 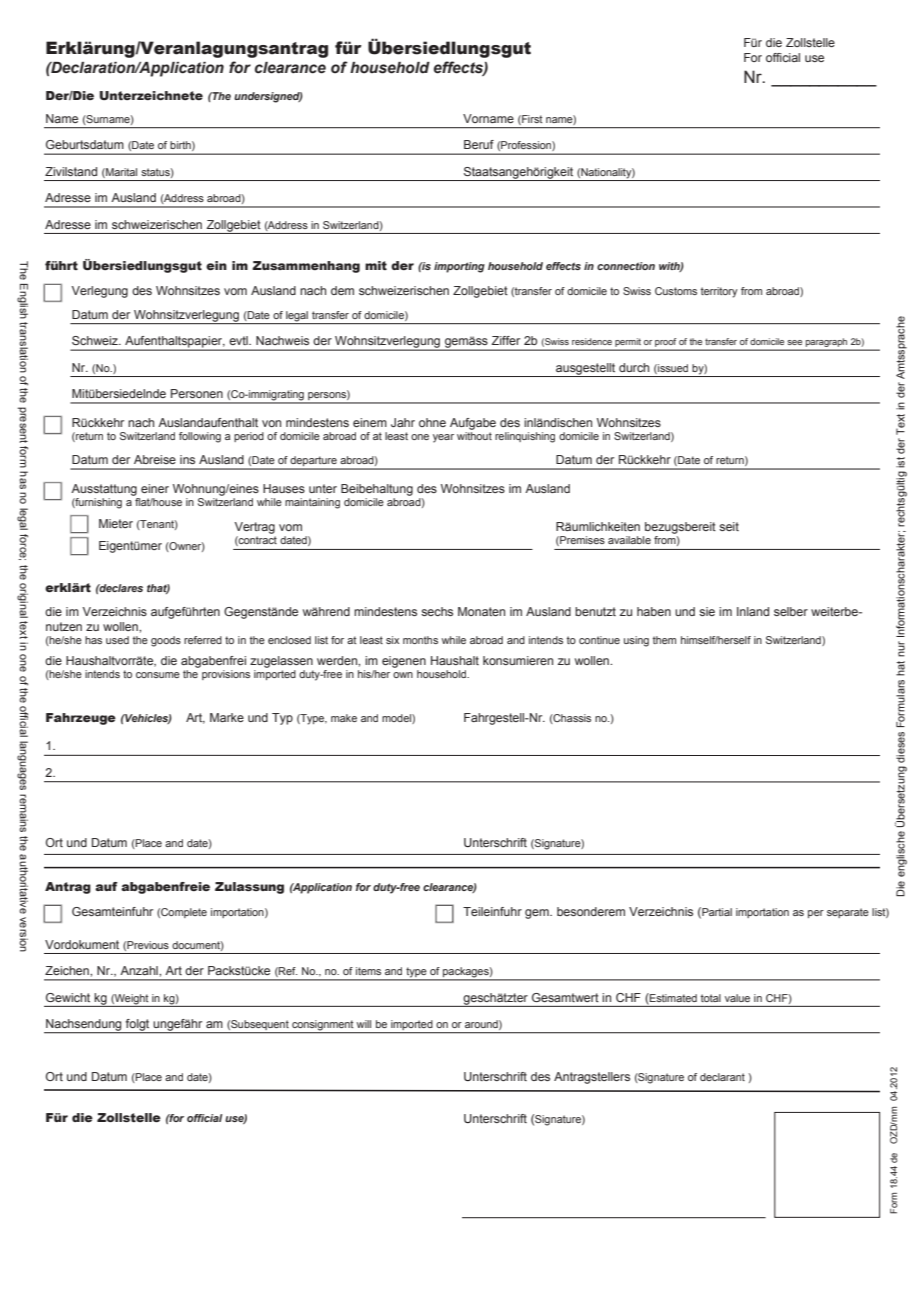 What do you see at coordinates (344, 718) in the page?
I see `make` at bounding box center [344, 718].
